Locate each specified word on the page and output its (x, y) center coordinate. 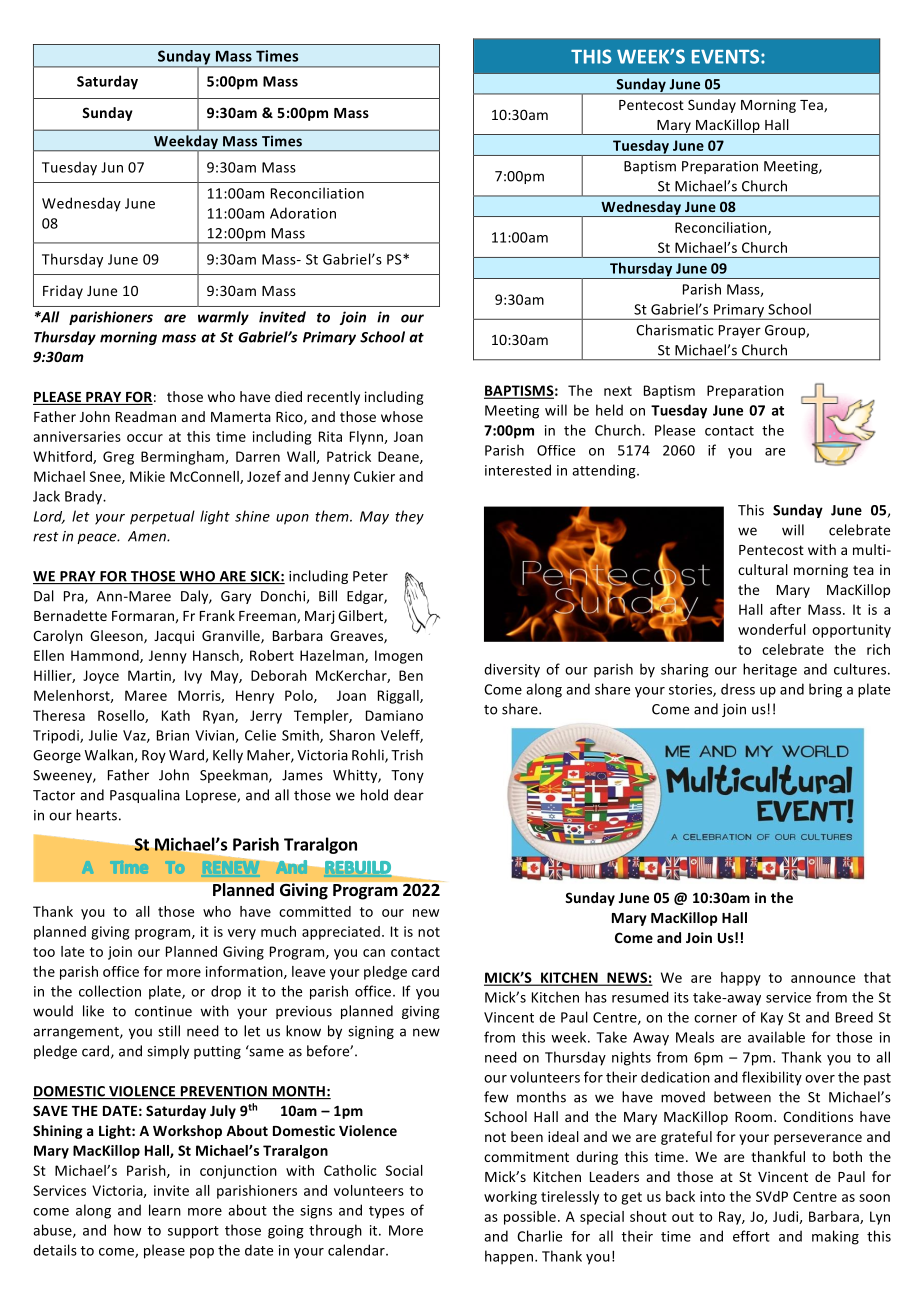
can (374, 953)
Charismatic (674, 330)
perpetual (162, 517)
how (127, 1230)
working (510, 1198)
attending (605, 471)
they (409, 517)
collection (110, 991)
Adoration (303, 213)
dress (738, 689)
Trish (407, 755)
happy (741, 979)
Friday (63, 292)
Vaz (135, 736)
